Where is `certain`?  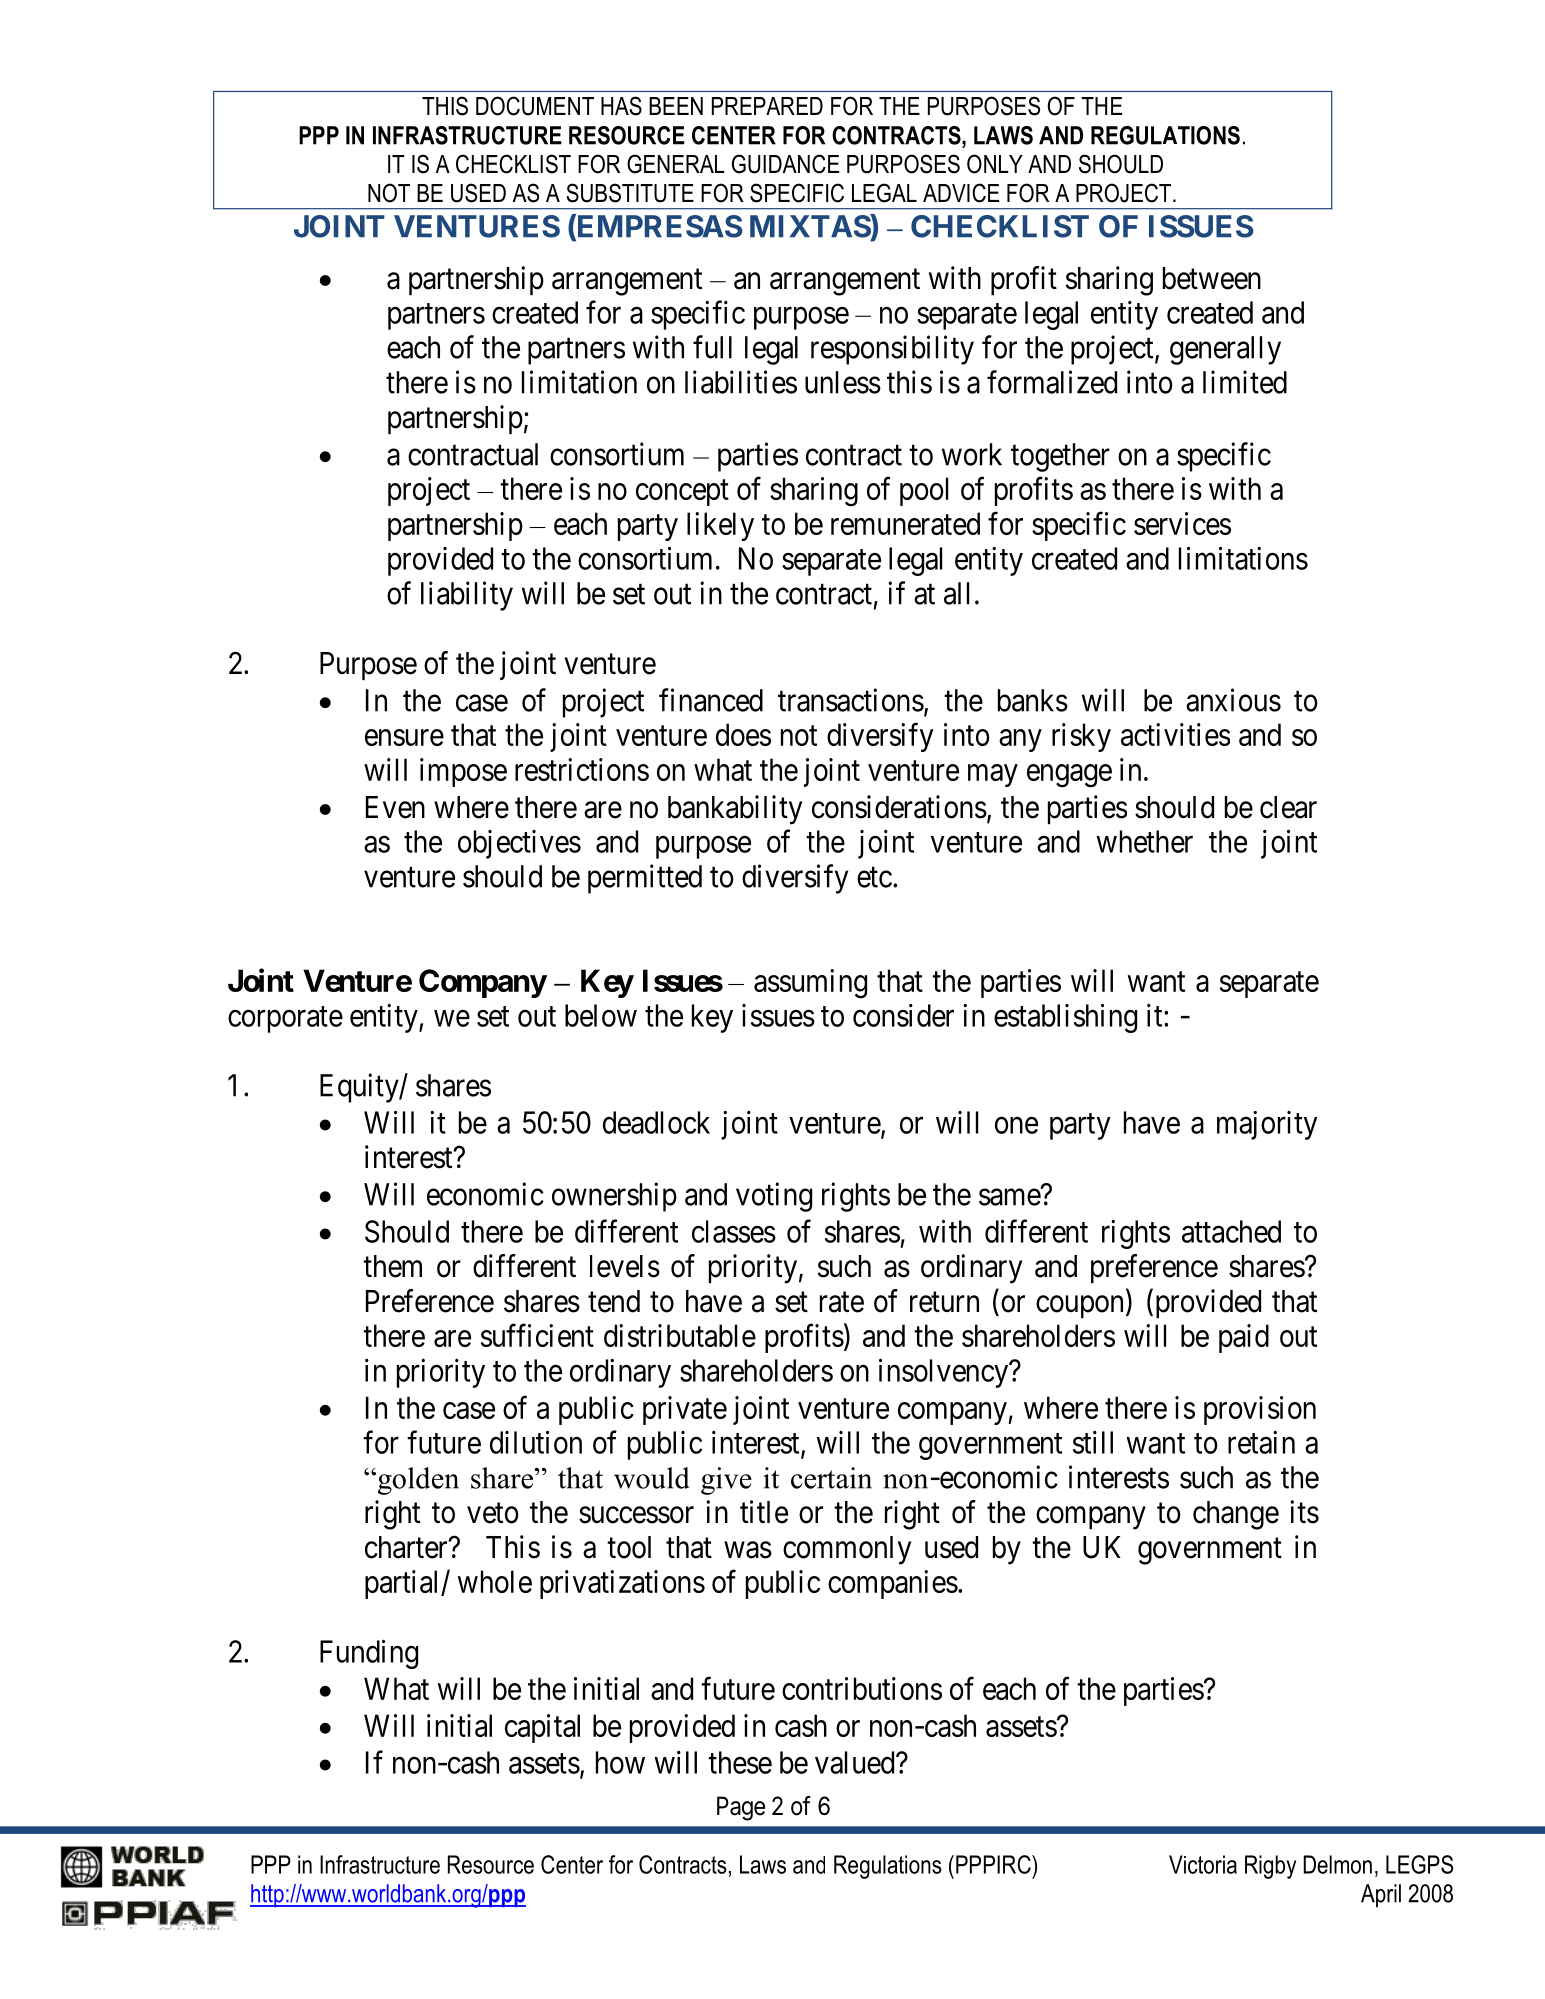
certain is located at coordinates (831, 1478).
